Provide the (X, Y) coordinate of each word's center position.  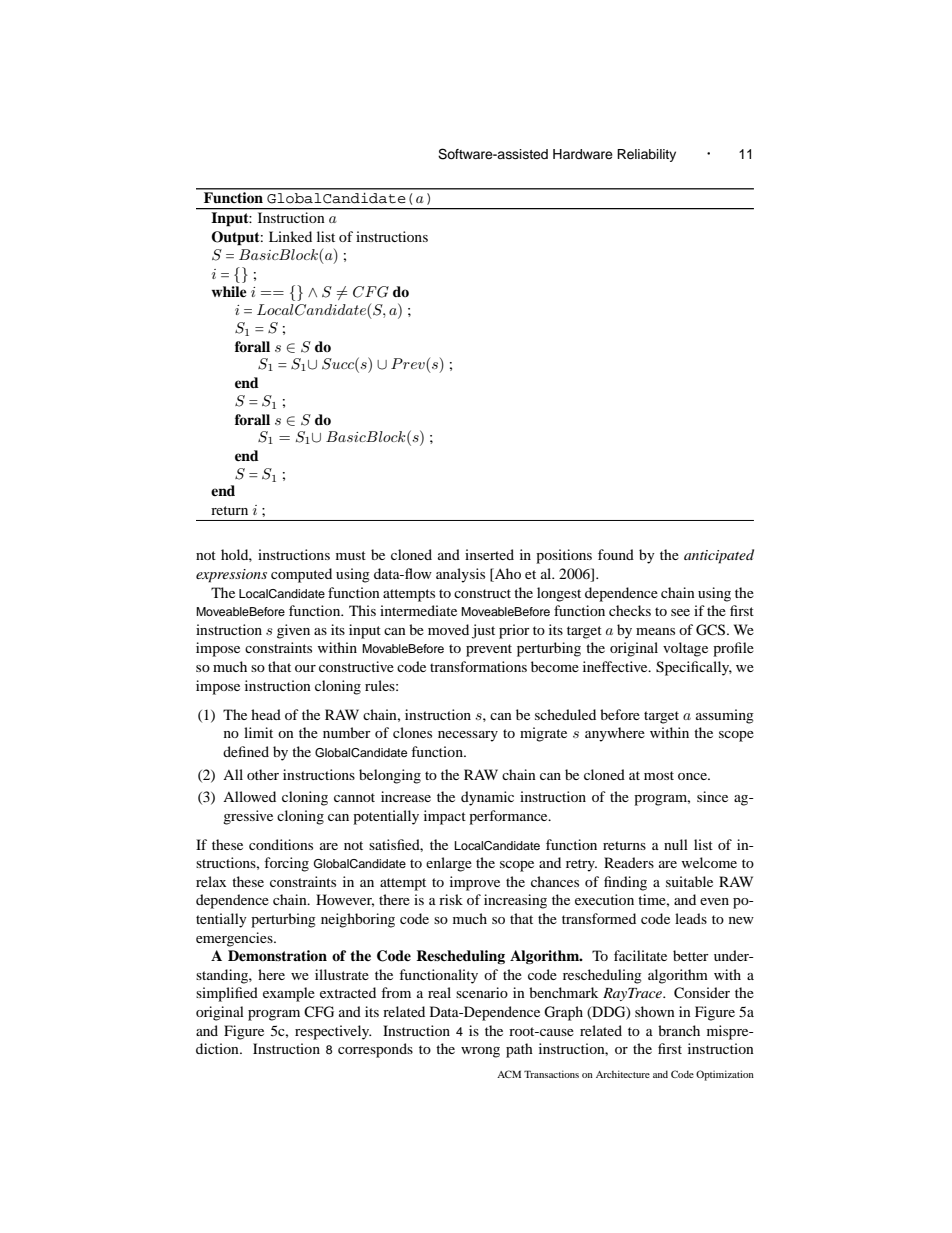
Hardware (583, 154)
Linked (290, 236)
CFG (319, 1012)
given (293, 631)
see (680, 612)
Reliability (646, 155)
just (483, 631)
